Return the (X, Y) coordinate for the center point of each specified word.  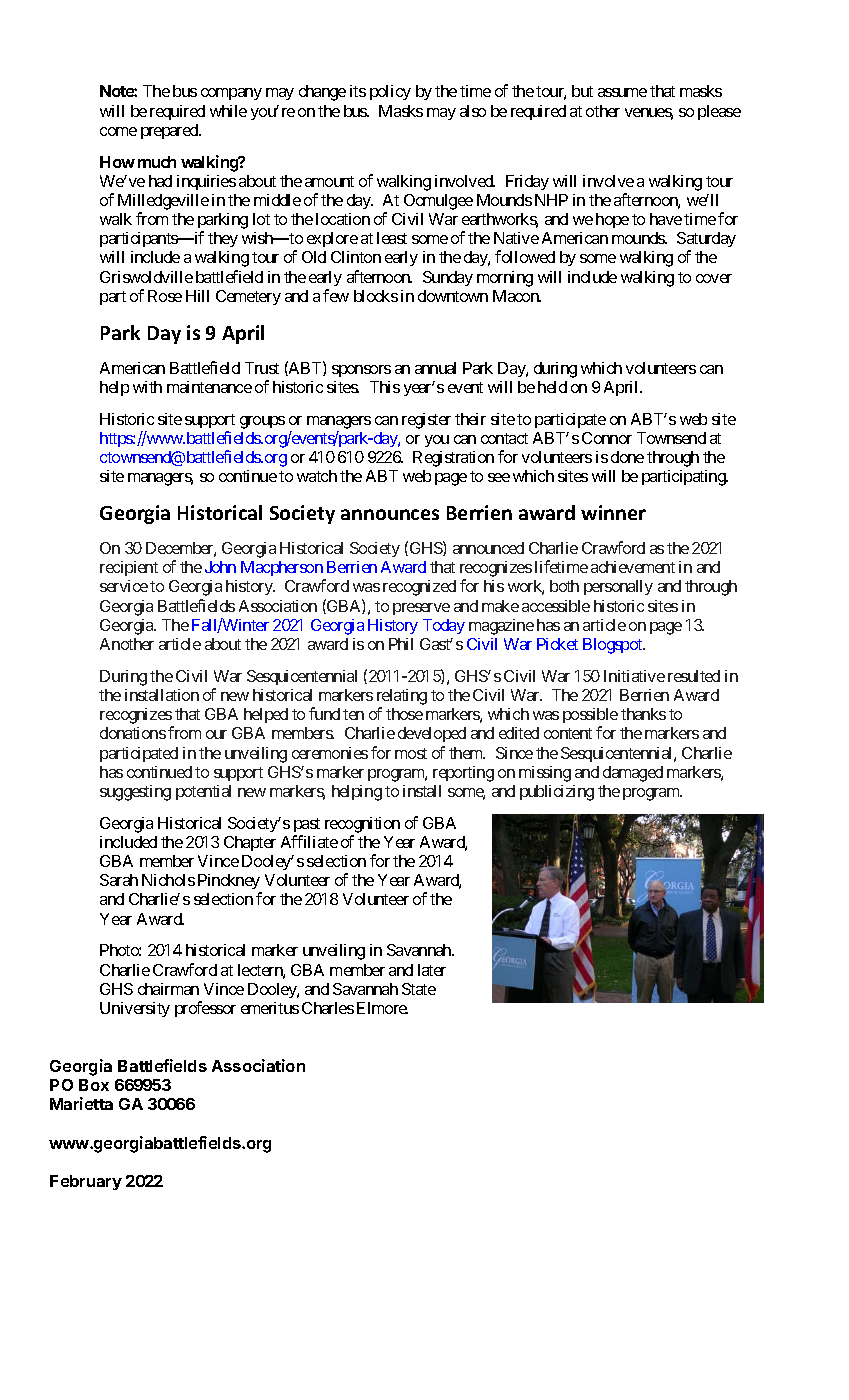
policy (390, 92)
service (124, 586)
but (582, 91)
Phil (401, 644)
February (86, 1182)
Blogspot (614, 646)
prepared (170, 131)
